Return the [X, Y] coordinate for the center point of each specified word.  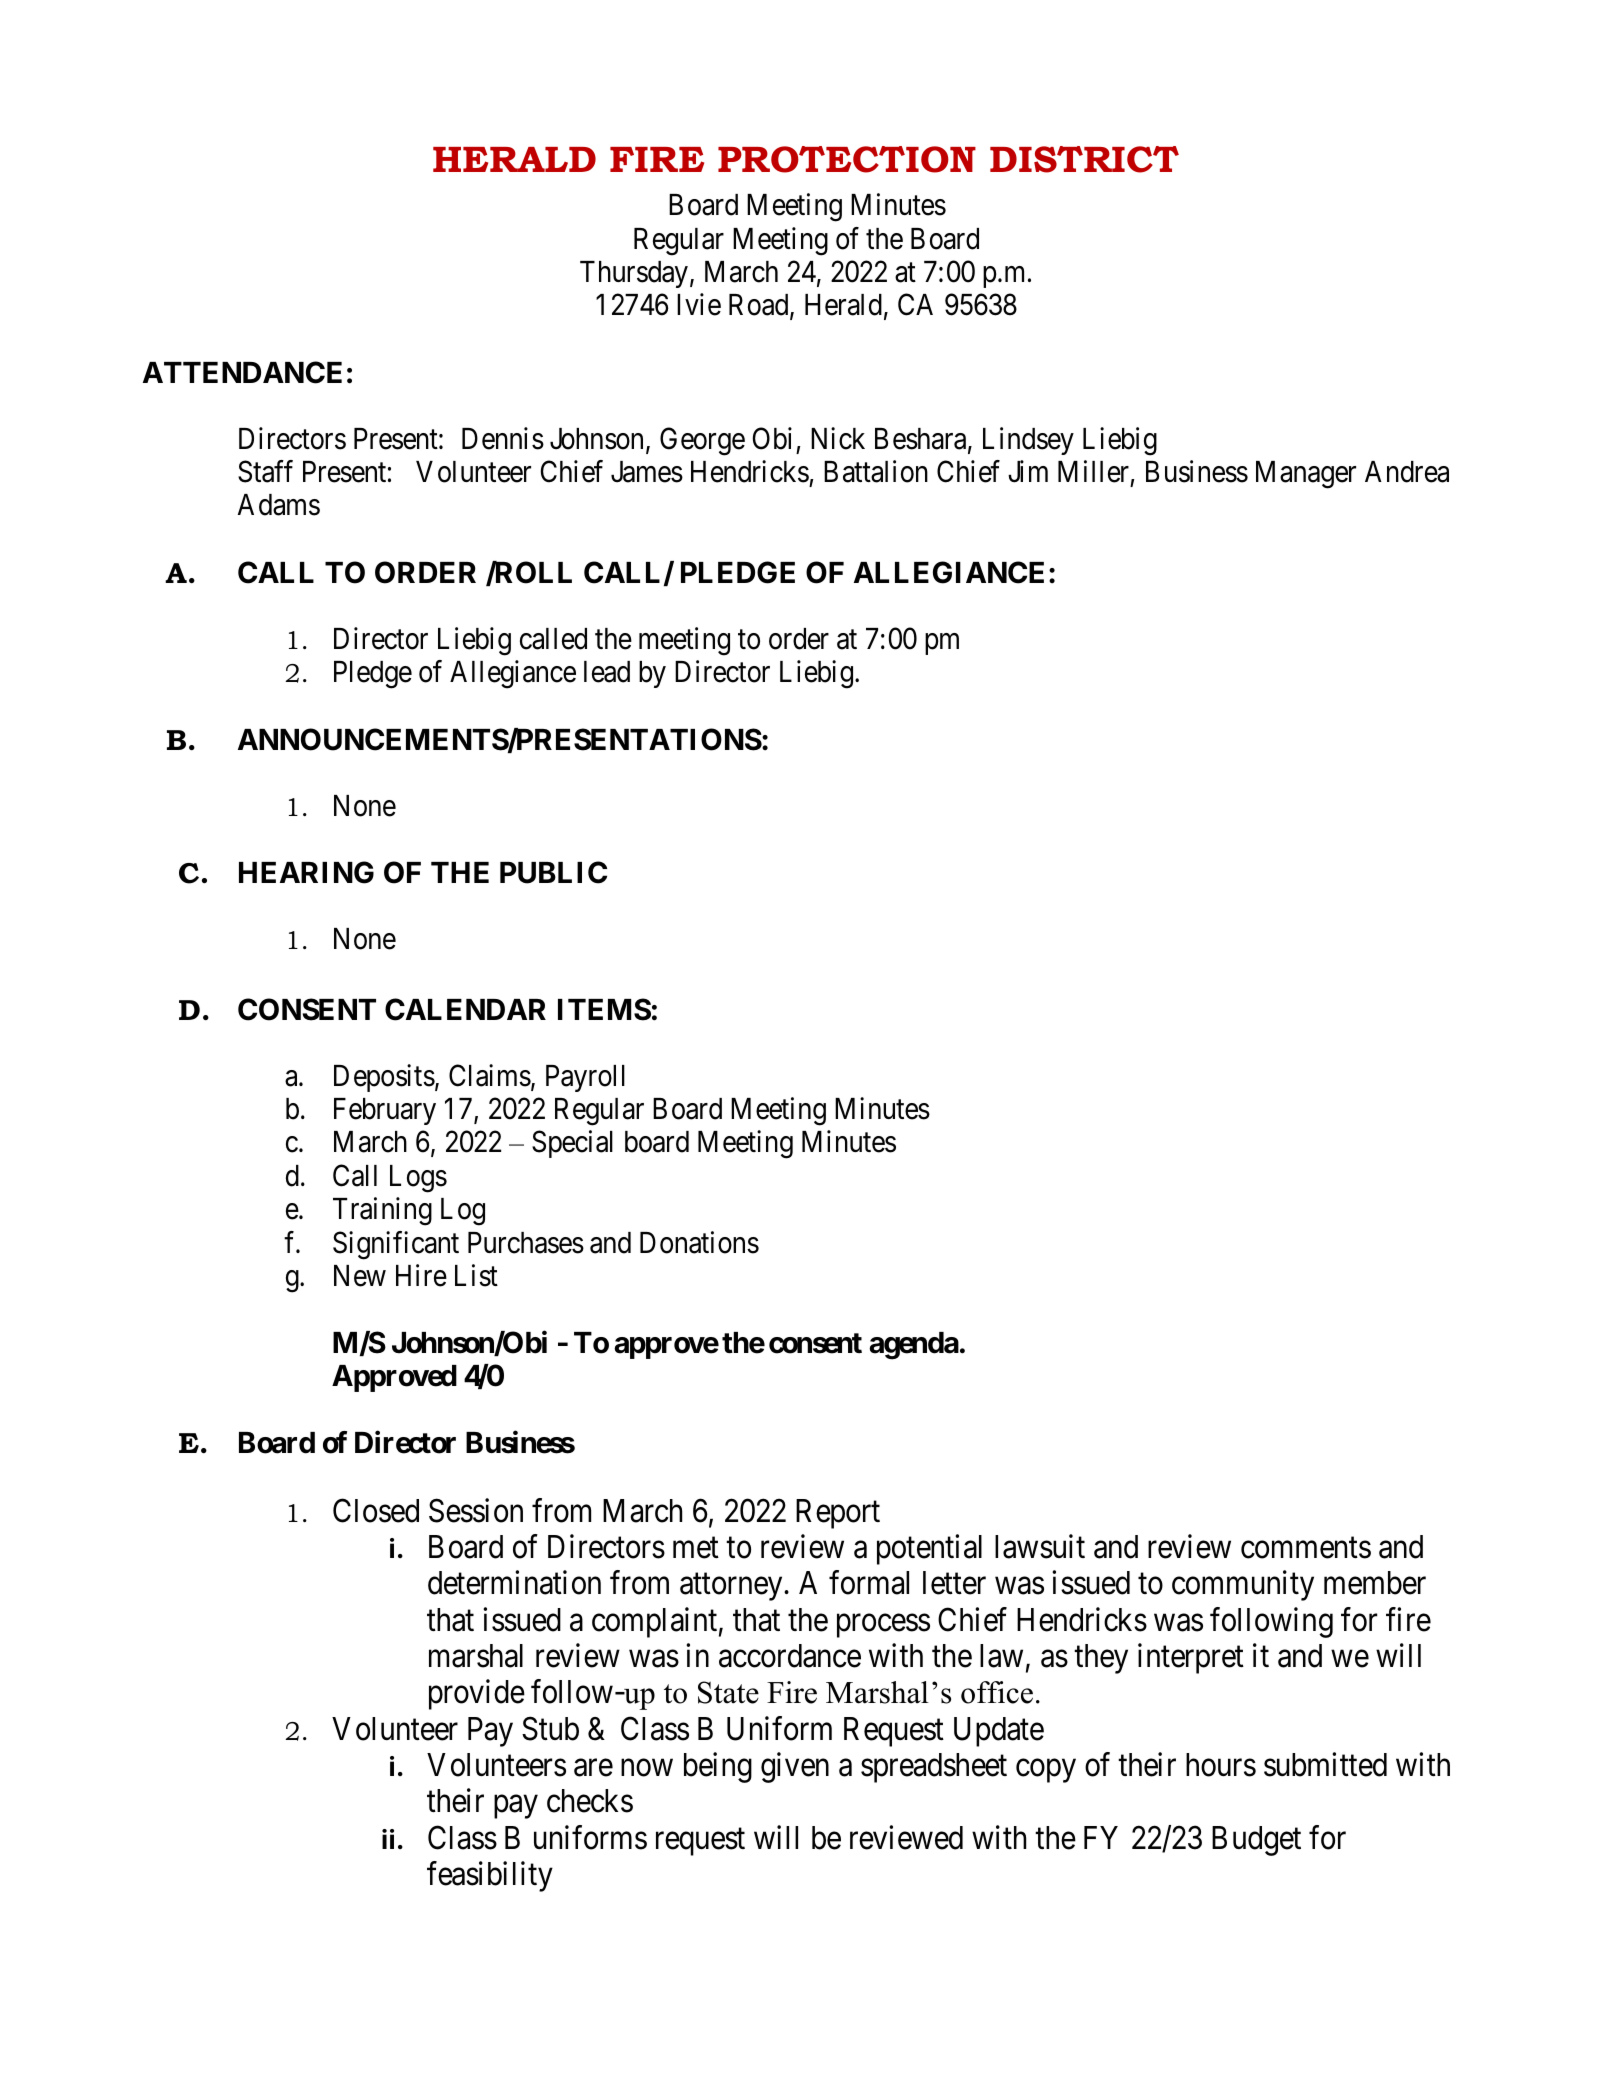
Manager [1306, 475]
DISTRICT [1084, 159]
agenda [914, 1346]
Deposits [384, 1078]
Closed [376, 1510]
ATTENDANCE [242, 372]
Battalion [876, 471]
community [1243, 1586]
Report [838, 1514]
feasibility [490, 1876]
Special [572, 1144]
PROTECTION [847, 159]
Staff [265, 471]
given [795, 1767]
